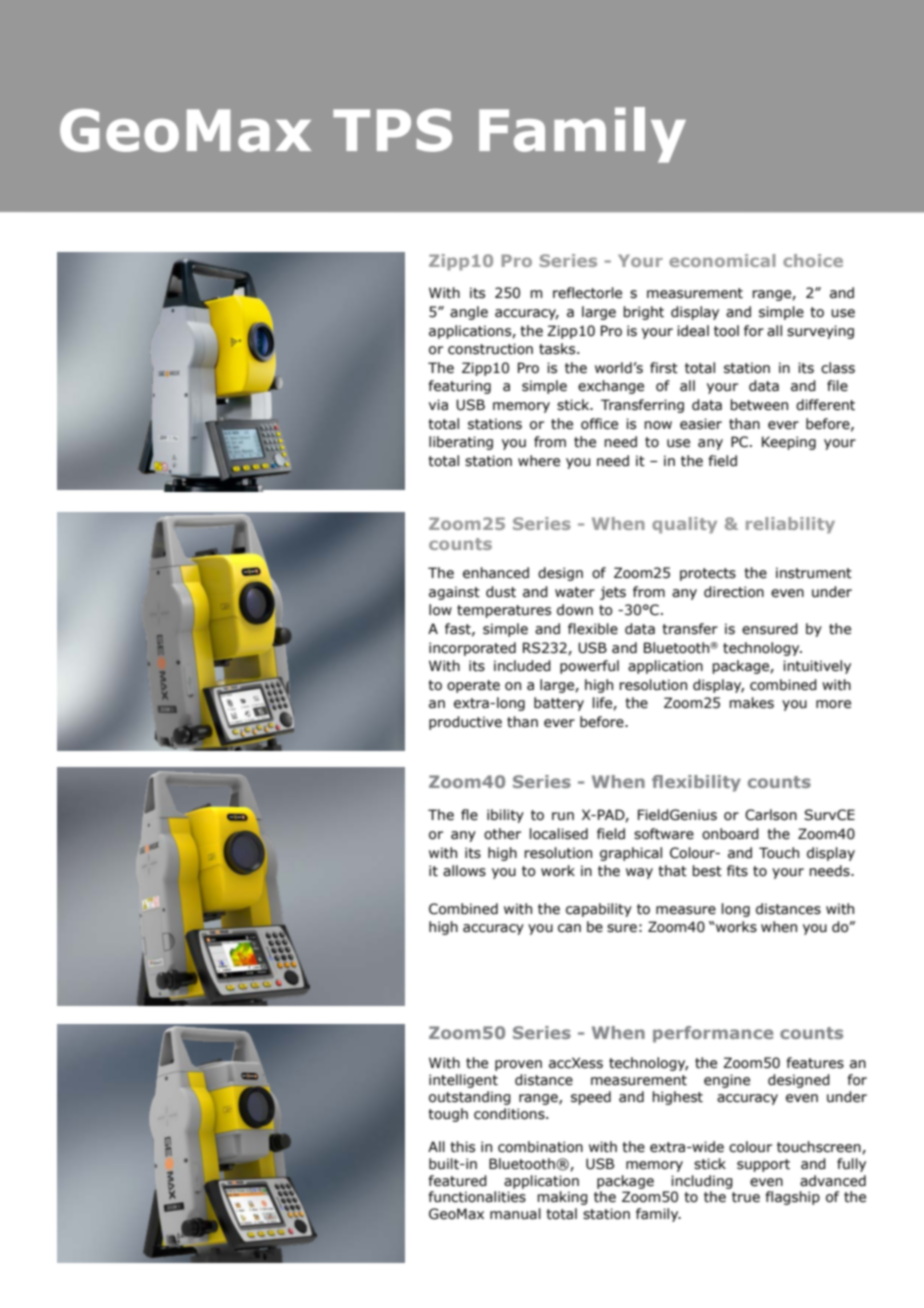 The width and height of the document is (924, 1308). What do you see at coordinates (790, 525) in the document?
I see `reliability` at bounding box center [790, 525].
